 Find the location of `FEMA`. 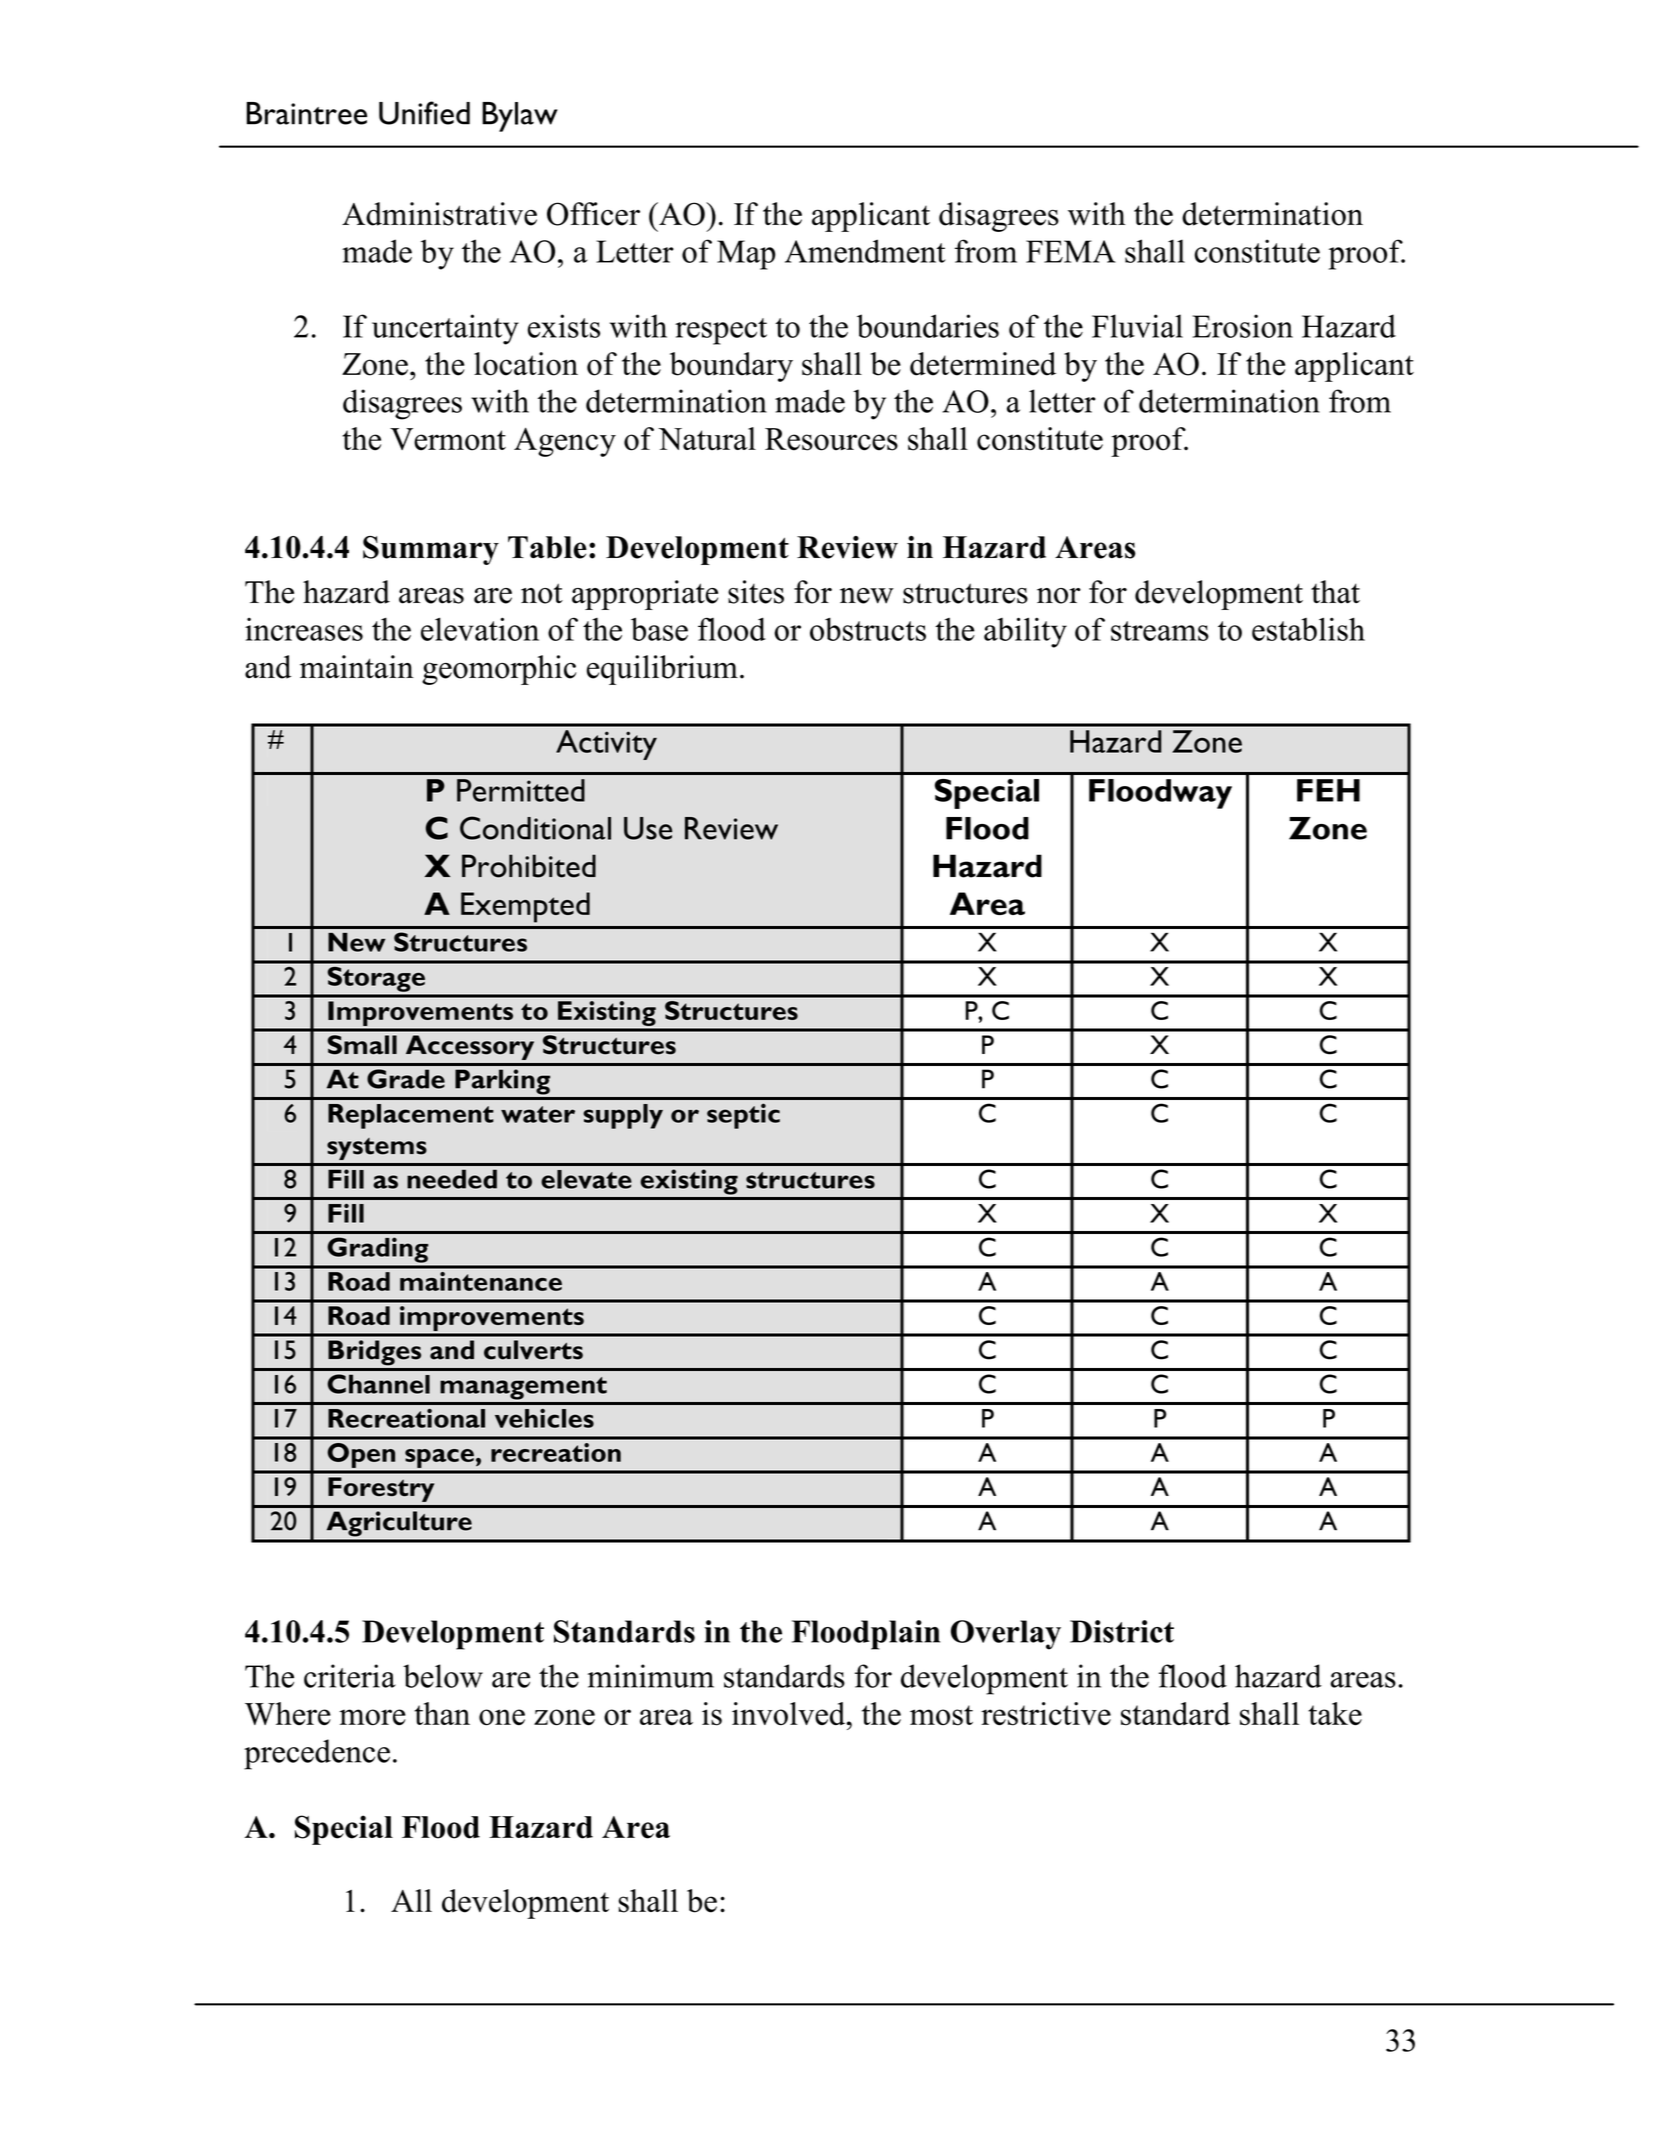

FEMA is located at coordinates (1071, 251).
